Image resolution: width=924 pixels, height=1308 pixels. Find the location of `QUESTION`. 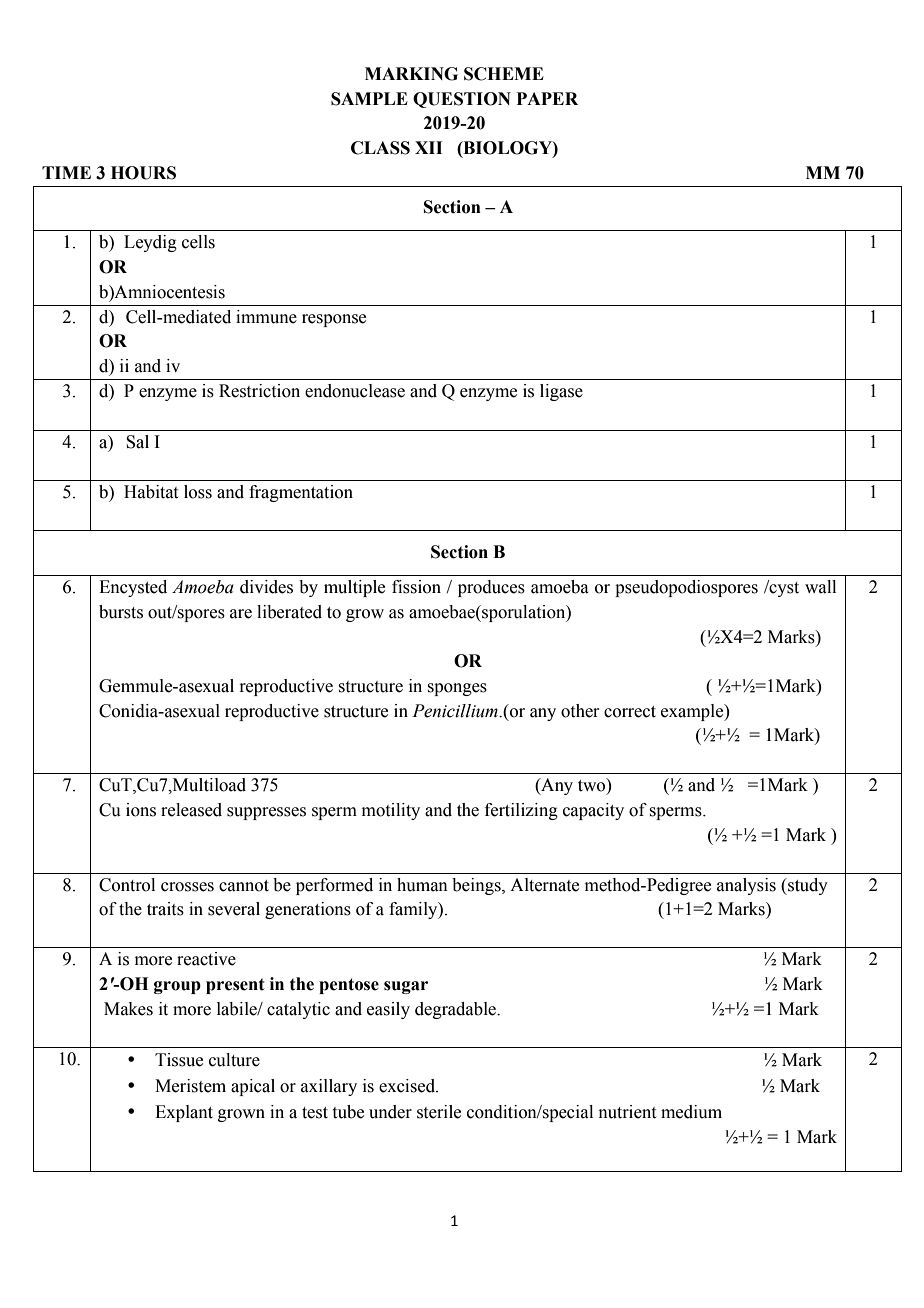

QUESTION is located at coordinates (462, 100).
